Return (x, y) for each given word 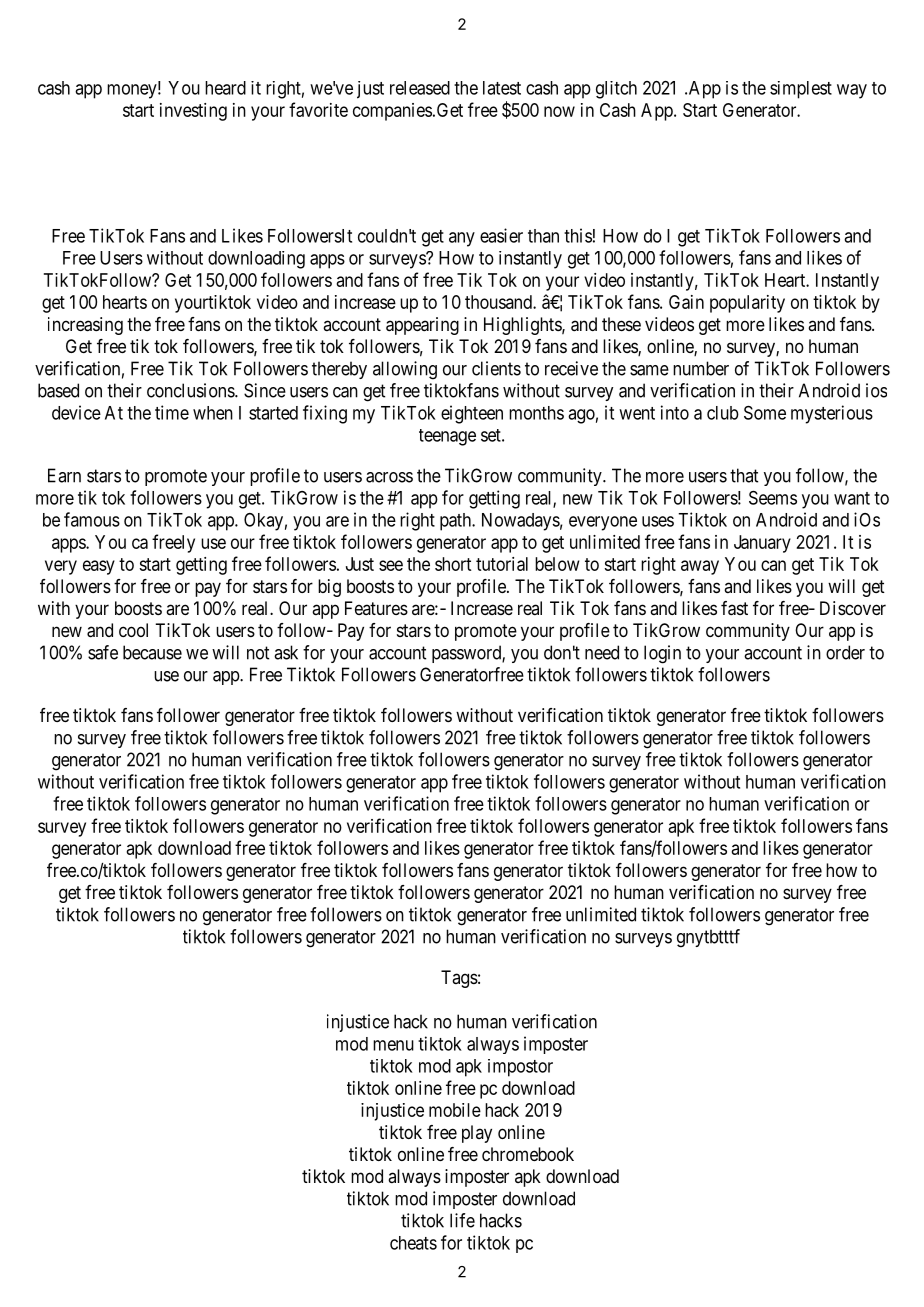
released (420, 88)
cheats (413, 1243)
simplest (801, 90)
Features (376, 608)
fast (734, 608)
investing (193, 112)
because (152, 652)
